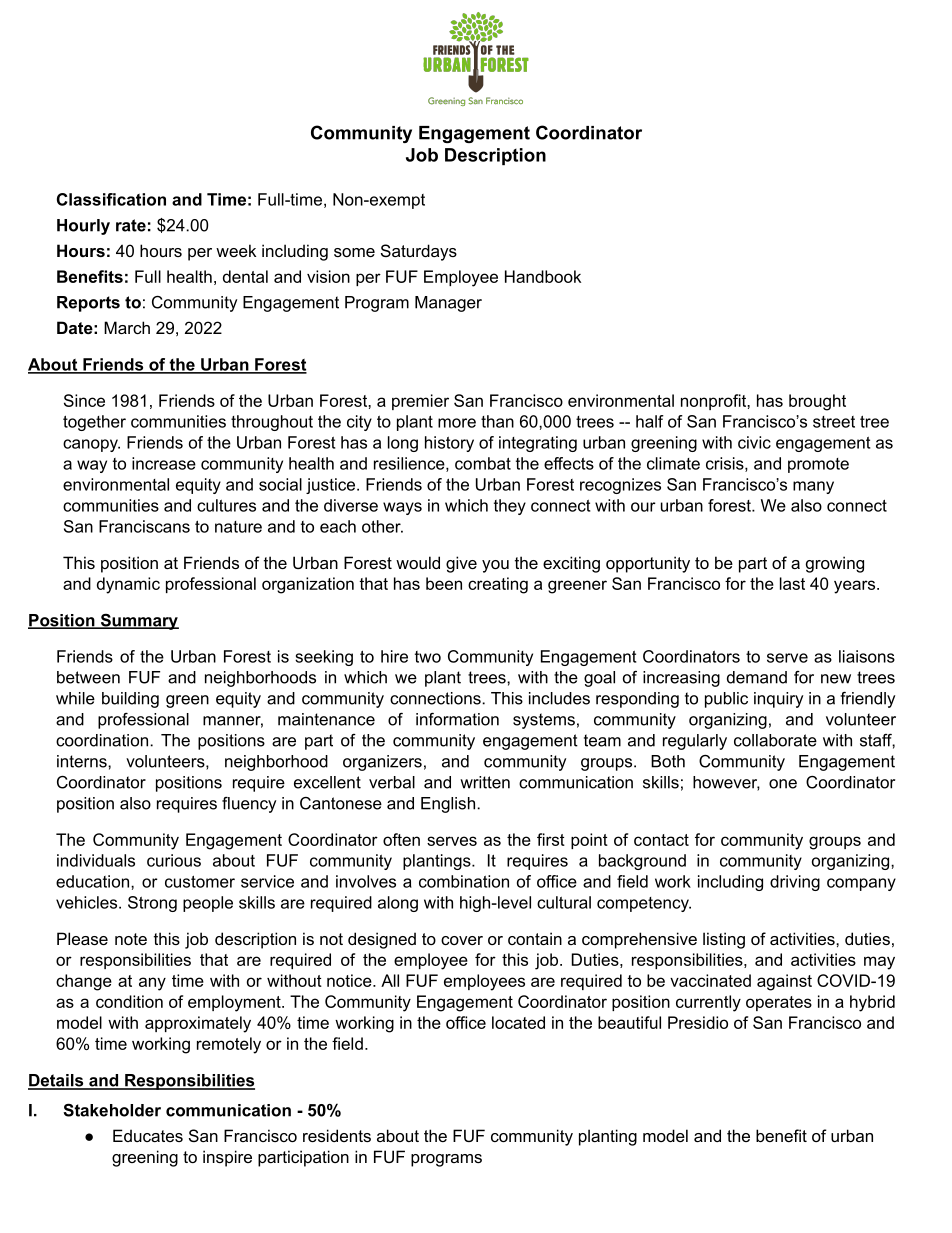  Describe the element at coordinates (128, 585) in the screenshot. I see `dynamic` at that location.
